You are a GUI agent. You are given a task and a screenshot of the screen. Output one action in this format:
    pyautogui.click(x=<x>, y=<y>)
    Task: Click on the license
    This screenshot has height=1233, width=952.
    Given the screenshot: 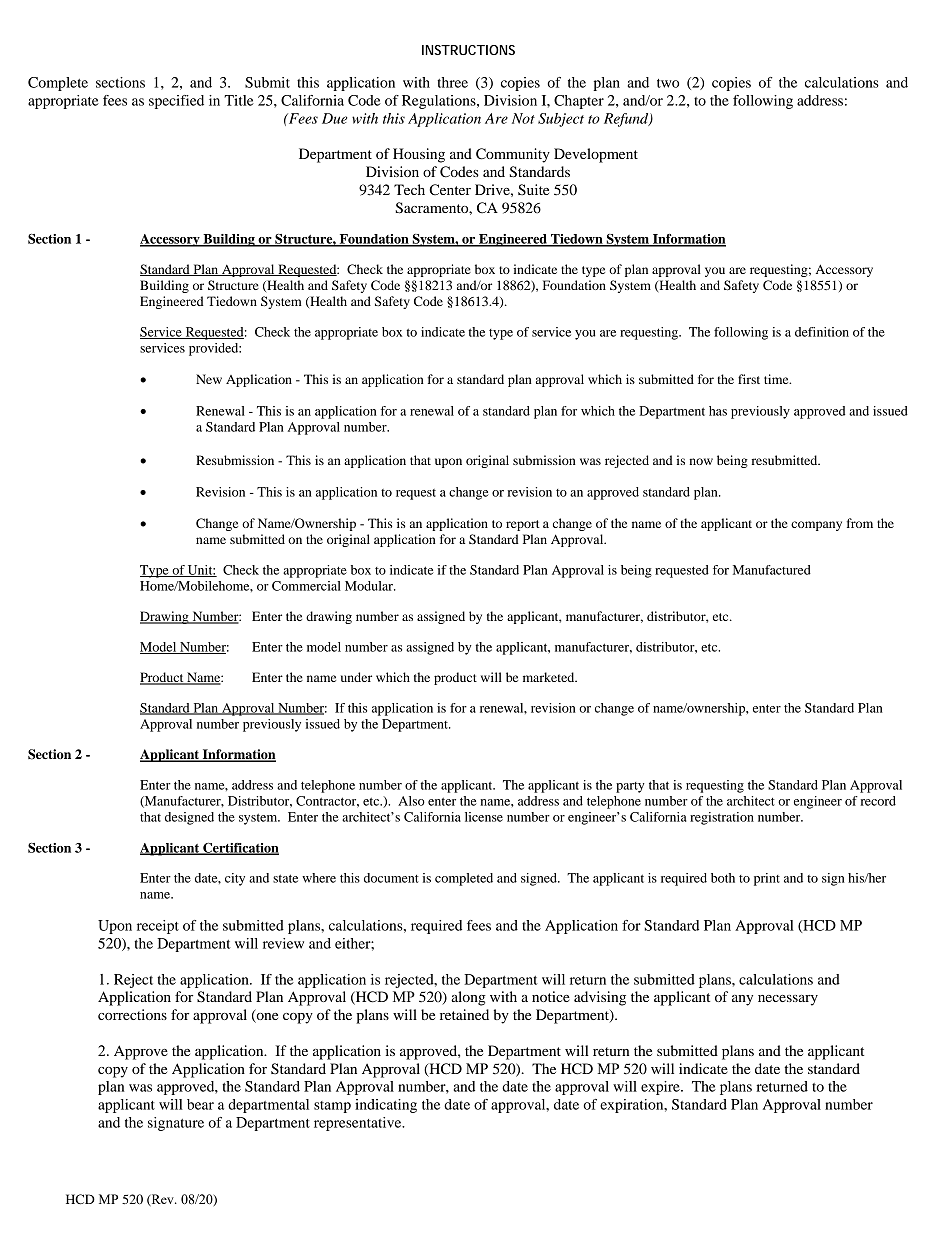 What is the action you would take?
    pyautogui.click(x=484, y=817)
